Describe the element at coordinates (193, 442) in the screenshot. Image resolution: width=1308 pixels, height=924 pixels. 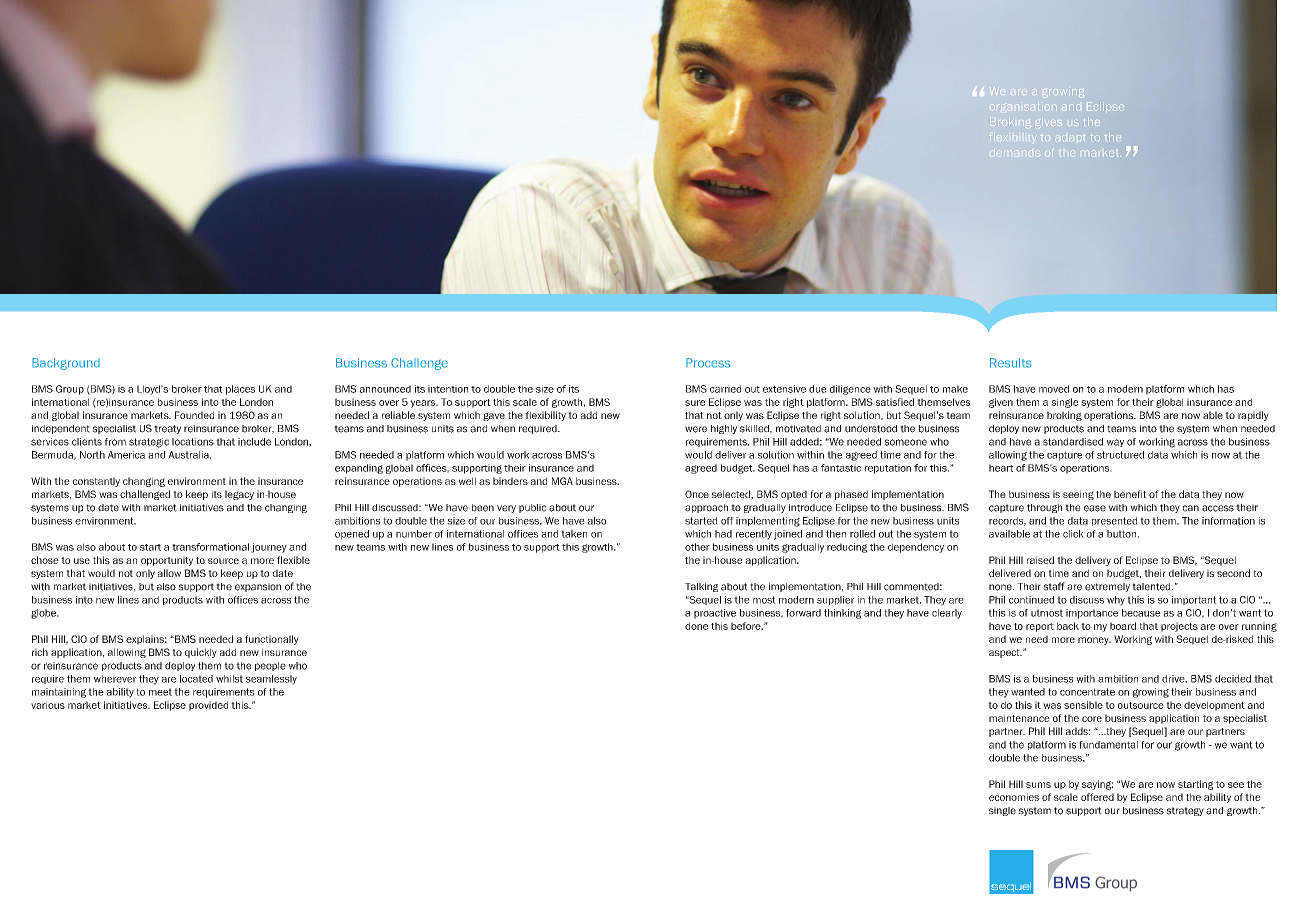
I see `locations` at that location.
